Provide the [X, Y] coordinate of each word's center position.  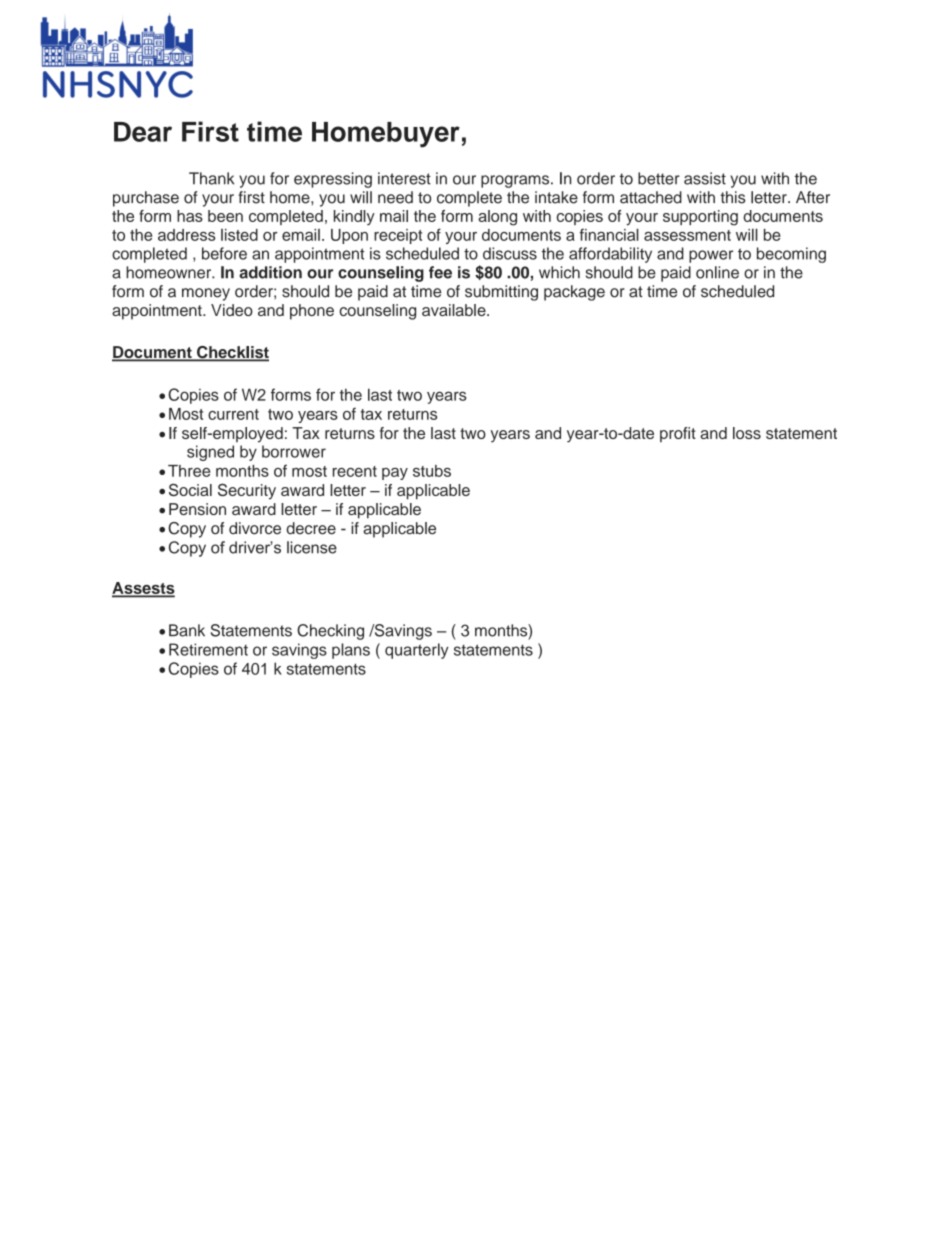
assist [705, 178]
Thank [211, 178]
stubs [432, 471]
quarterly [417, 651]
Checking [330, 632]
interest [404, 178]
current [233, 414]
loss [747, 433]
